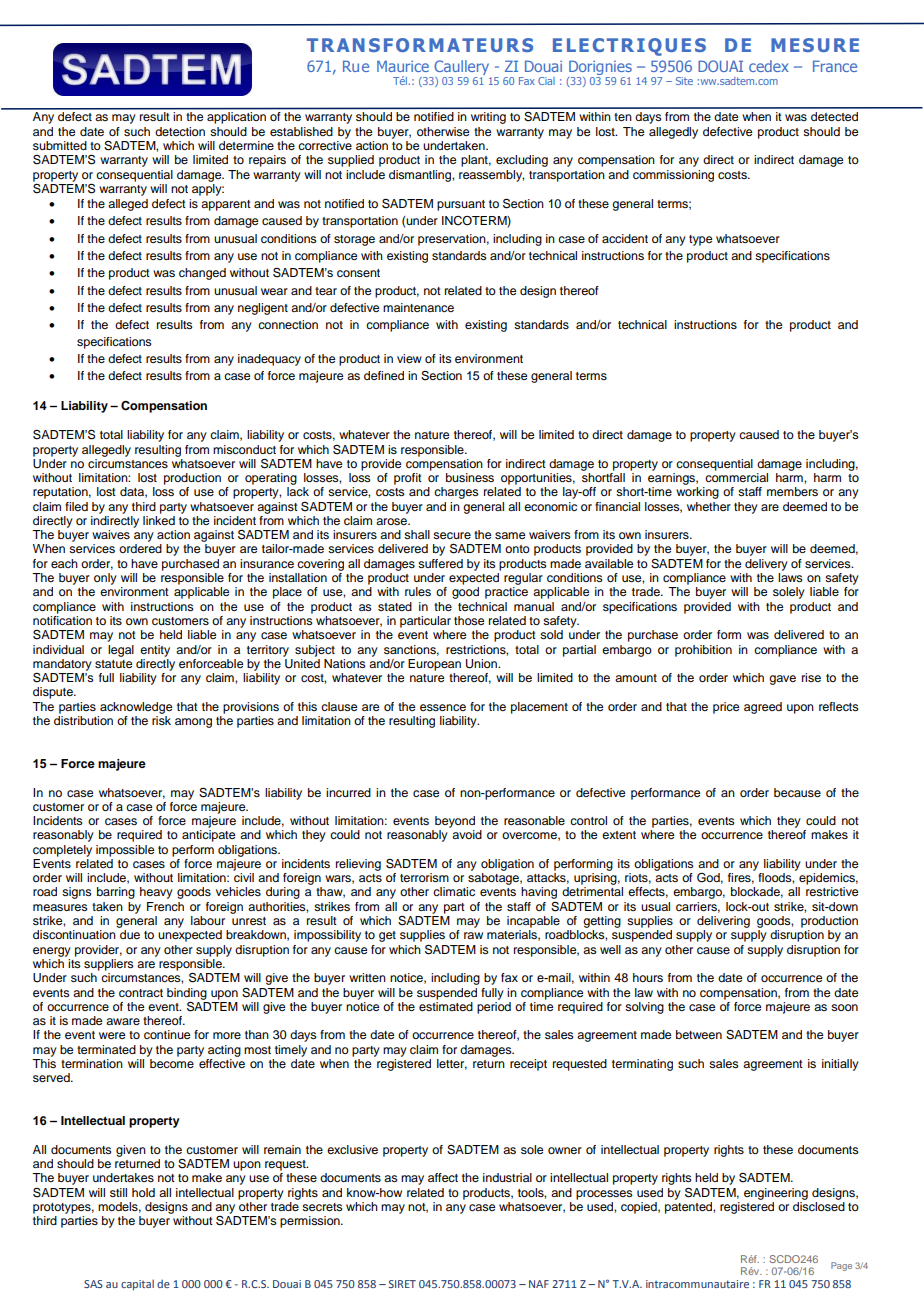 This screenshot has height=1308, width=924. Describe the element at coordinates (137, 1285) in the screenshot. I see `capital` at that location.
